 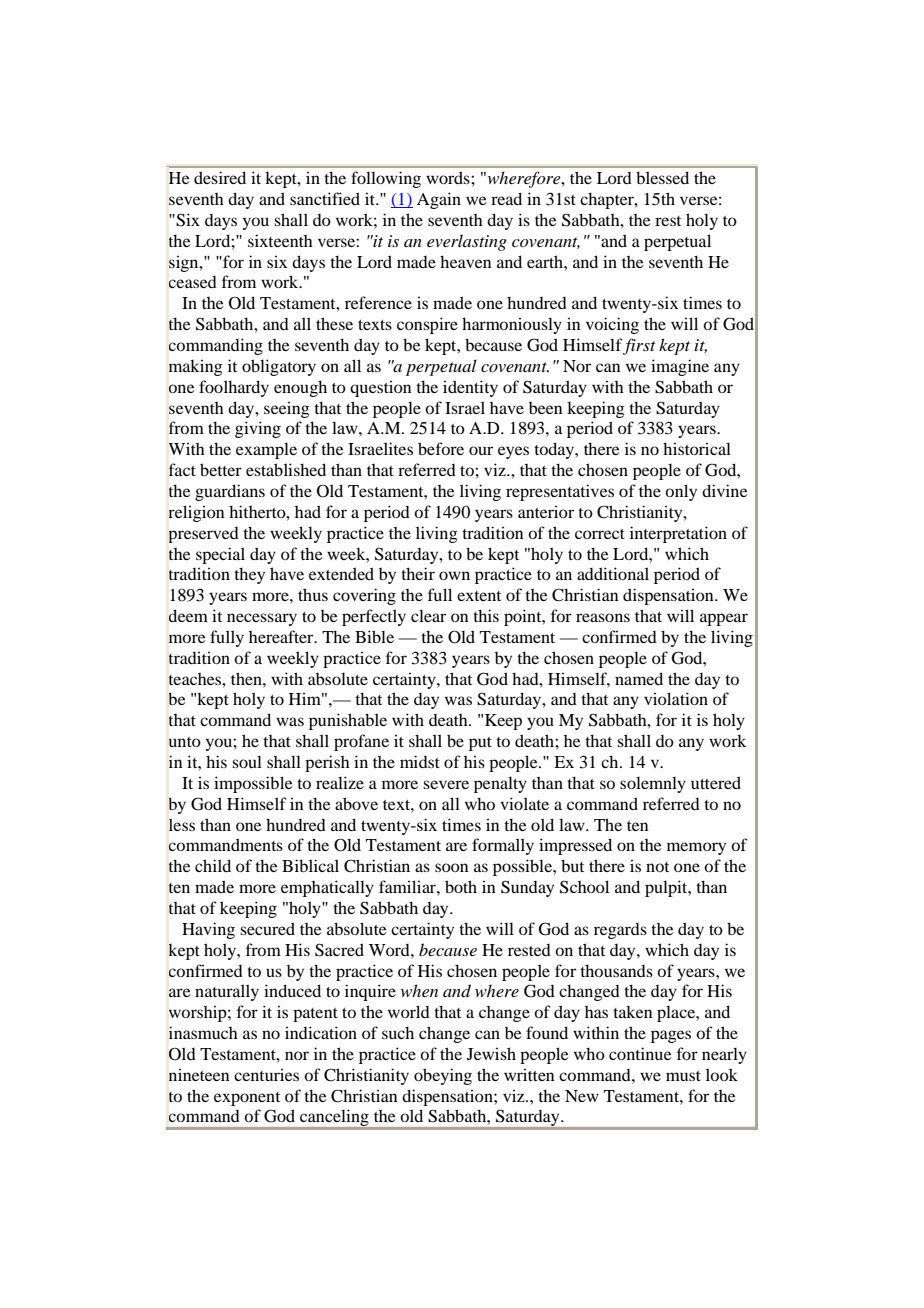 I want to click on obeying, so click(x=443, y=1076).
